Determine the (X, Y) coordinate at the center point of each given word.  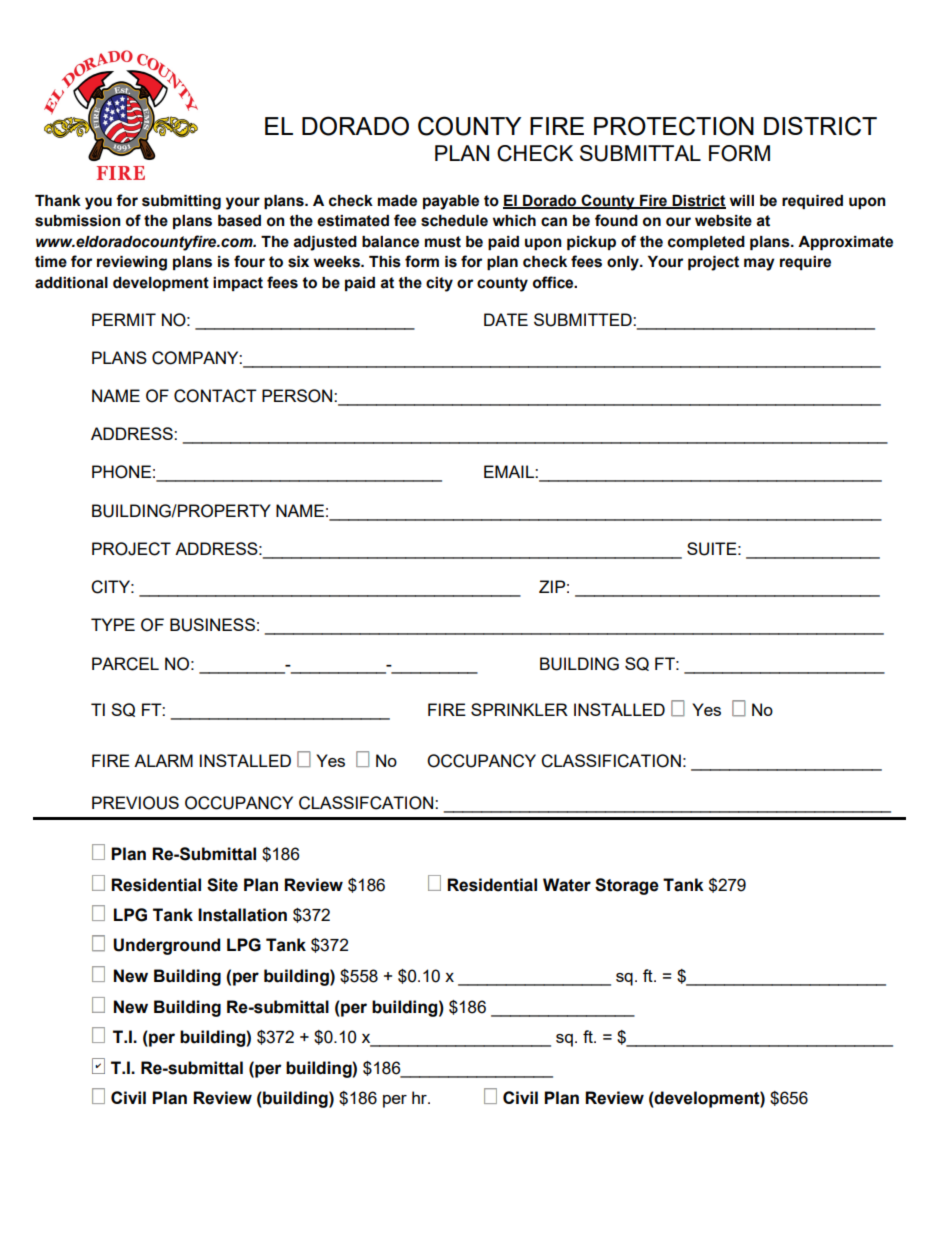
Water (567, 885)
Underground (166, 946)
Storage (627, 886)
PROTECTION (674, 126)
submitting (181, 202)
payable (451, 202)
